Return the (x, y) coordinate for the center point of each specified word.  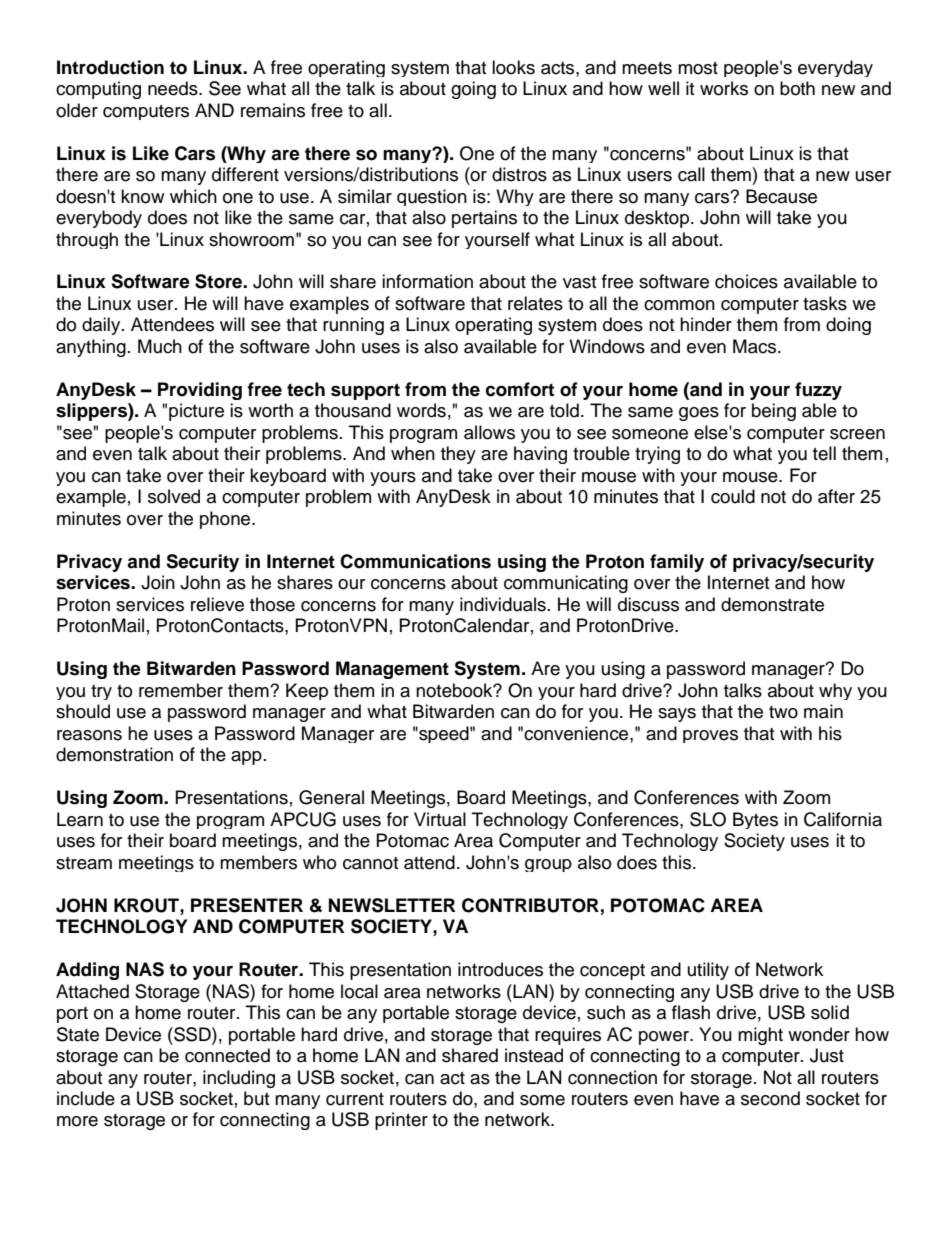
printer (401, 1121)
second (770, 1098)
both (797, 88)
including (239, 1079)
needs (174, 88)
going (473, 90)
